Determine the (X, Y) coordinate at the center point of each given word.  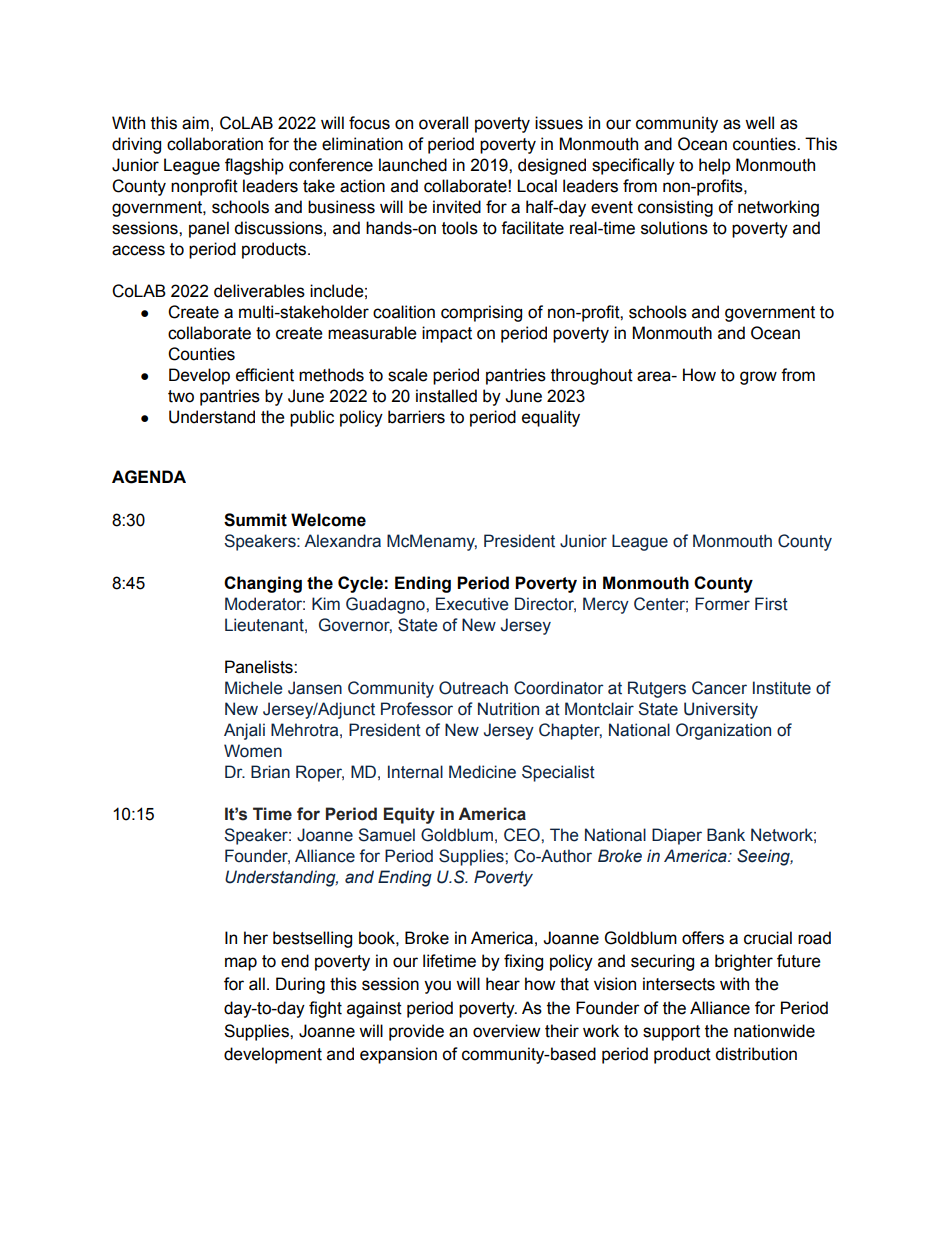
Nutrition (508, 709)
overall (443, 123)
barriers (416, 417)
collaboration (215, 144)
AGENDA (149, 477)
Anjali (244, 731)
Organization (723, 731)
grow (758, 378)
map (241, 964)
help (715, 166)
